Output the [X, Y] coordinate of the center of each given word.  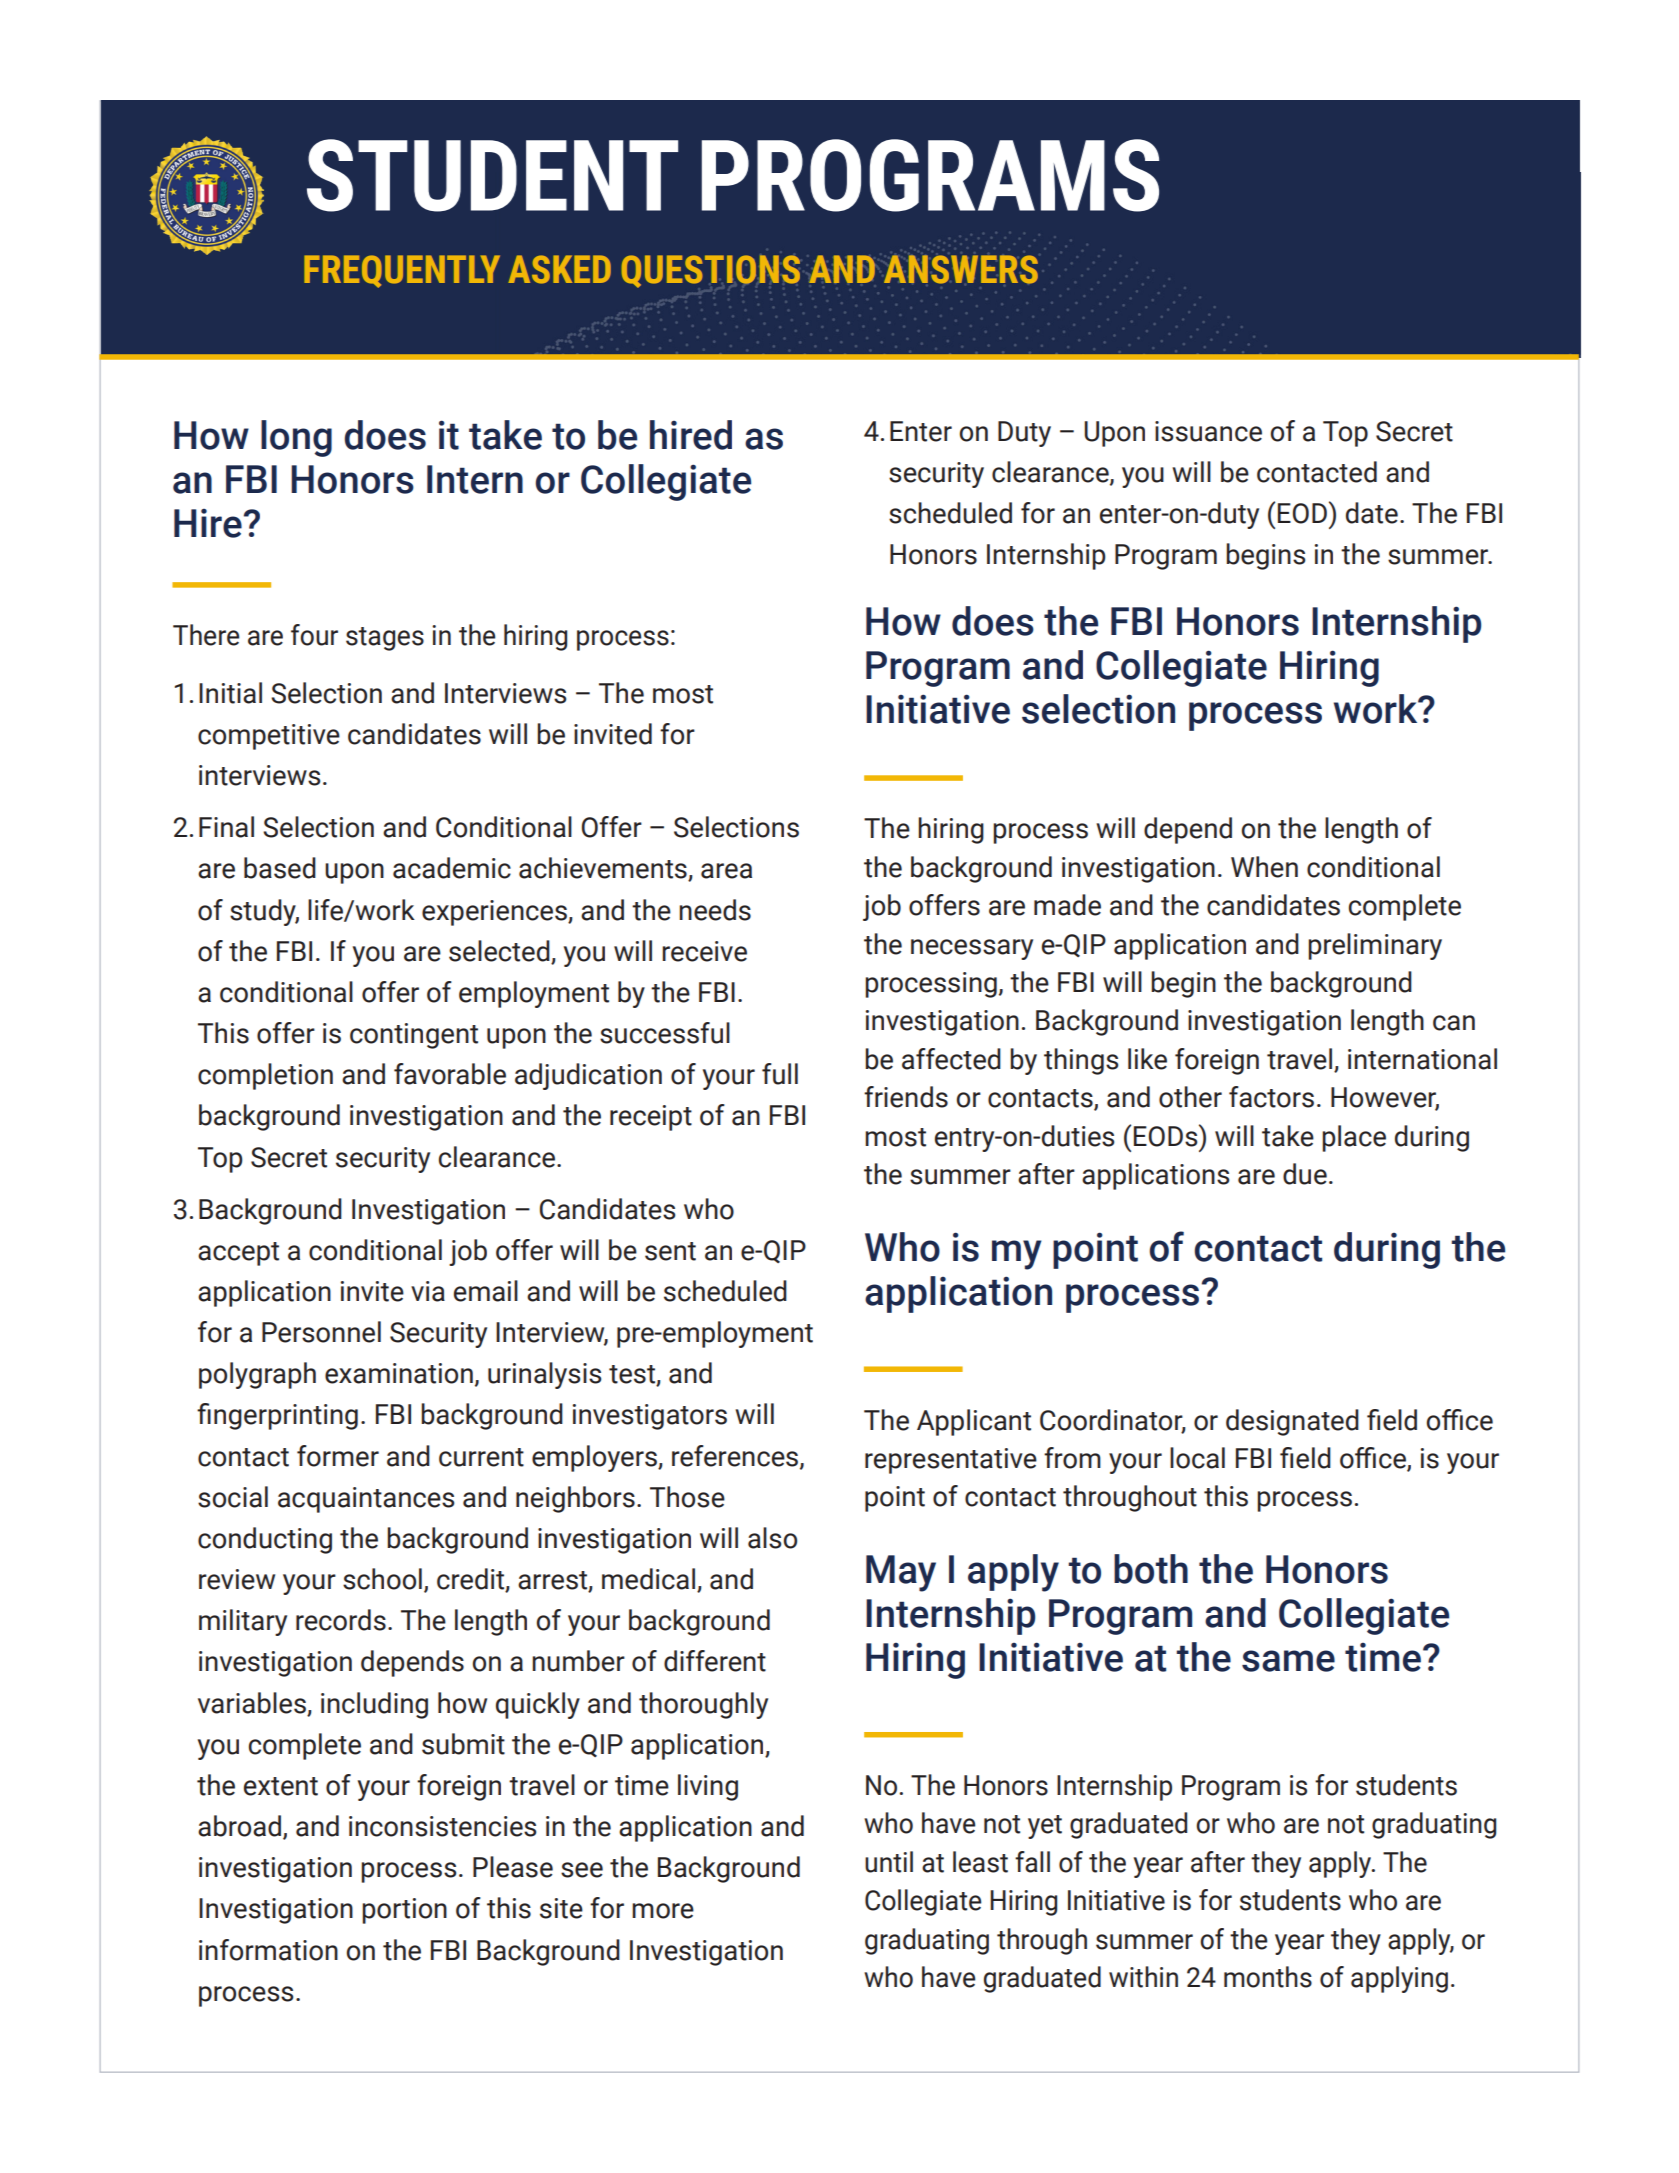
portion [404, 1911]
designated [1292, 1422]
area [726, 871]
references [736, 1456]
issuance [1208, 431]
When [1264, 867]
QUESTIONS [711, 271]
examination [399, 1373]
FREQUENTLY [402, 271]
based [280, 868]
